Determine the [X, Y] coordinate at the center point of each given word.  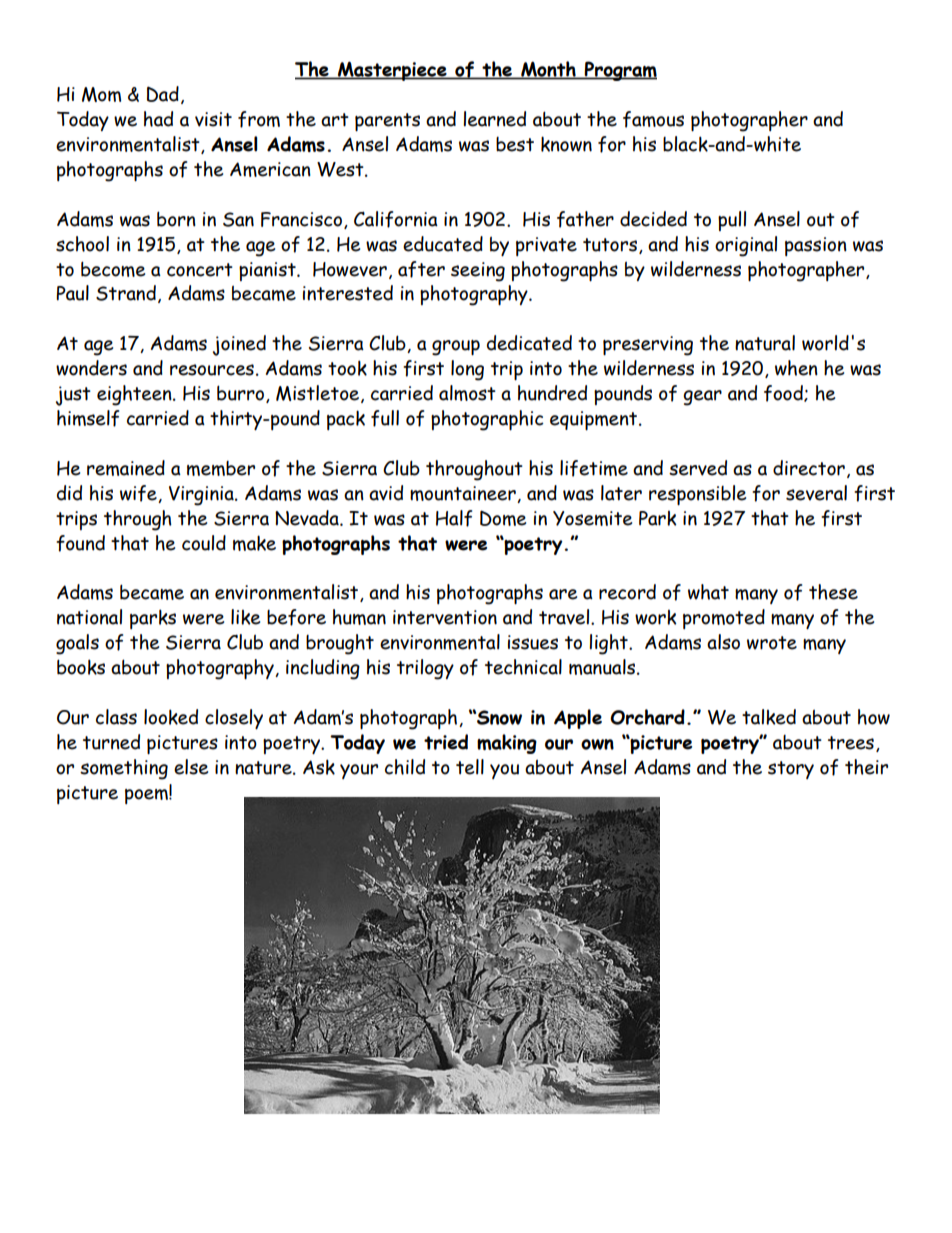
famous [653, 119]
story [791, 770]
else [191, 767]
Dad [163, 94]
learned [494, 119]
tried [446, 742]
